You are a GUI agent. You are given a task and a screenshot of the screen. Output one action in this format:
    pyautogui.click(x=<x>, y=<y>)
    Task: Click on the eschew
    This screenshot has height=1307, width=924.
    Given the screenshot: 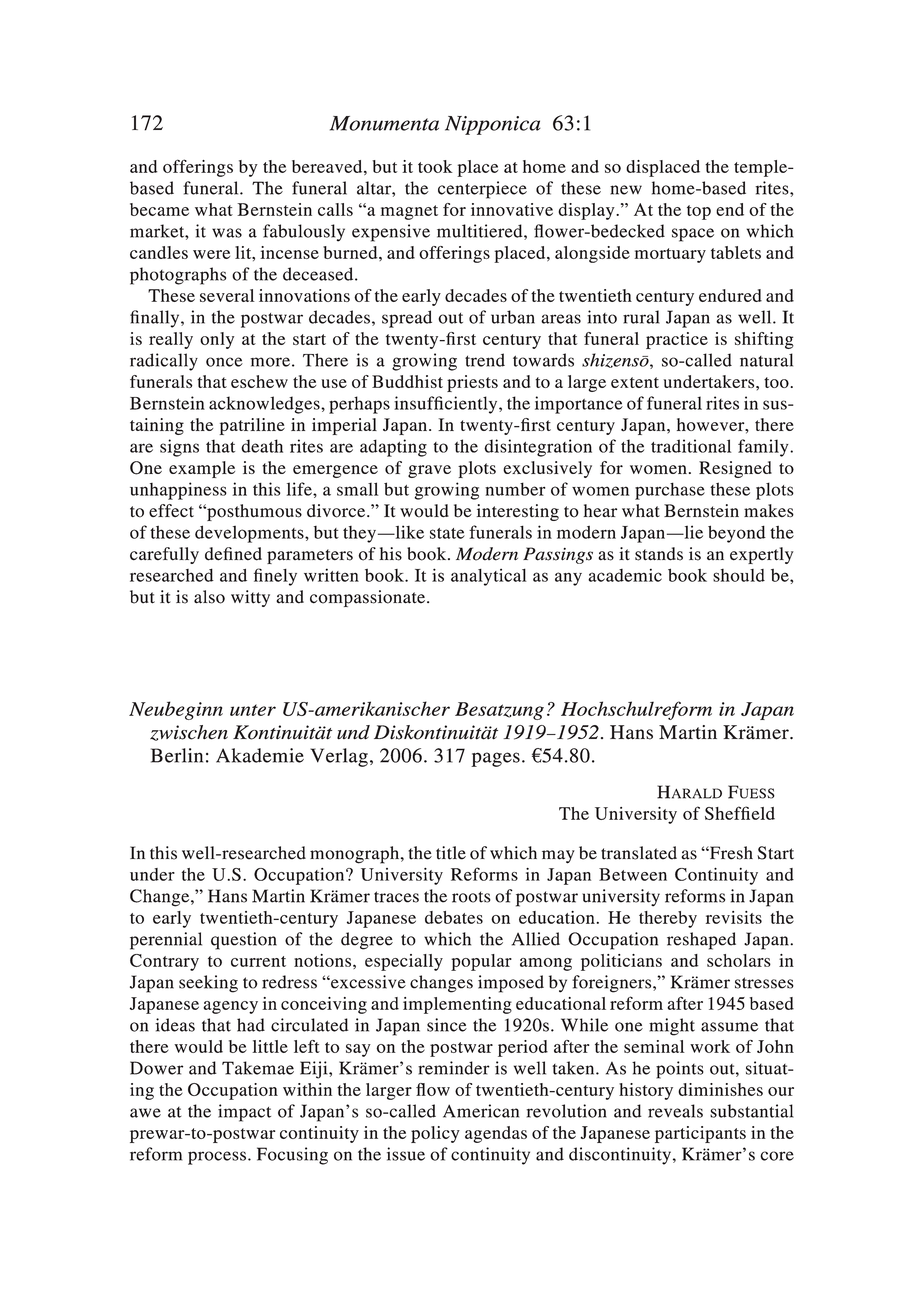 What is the action you would take?
    pyautogui.click(x=259, y=381)
